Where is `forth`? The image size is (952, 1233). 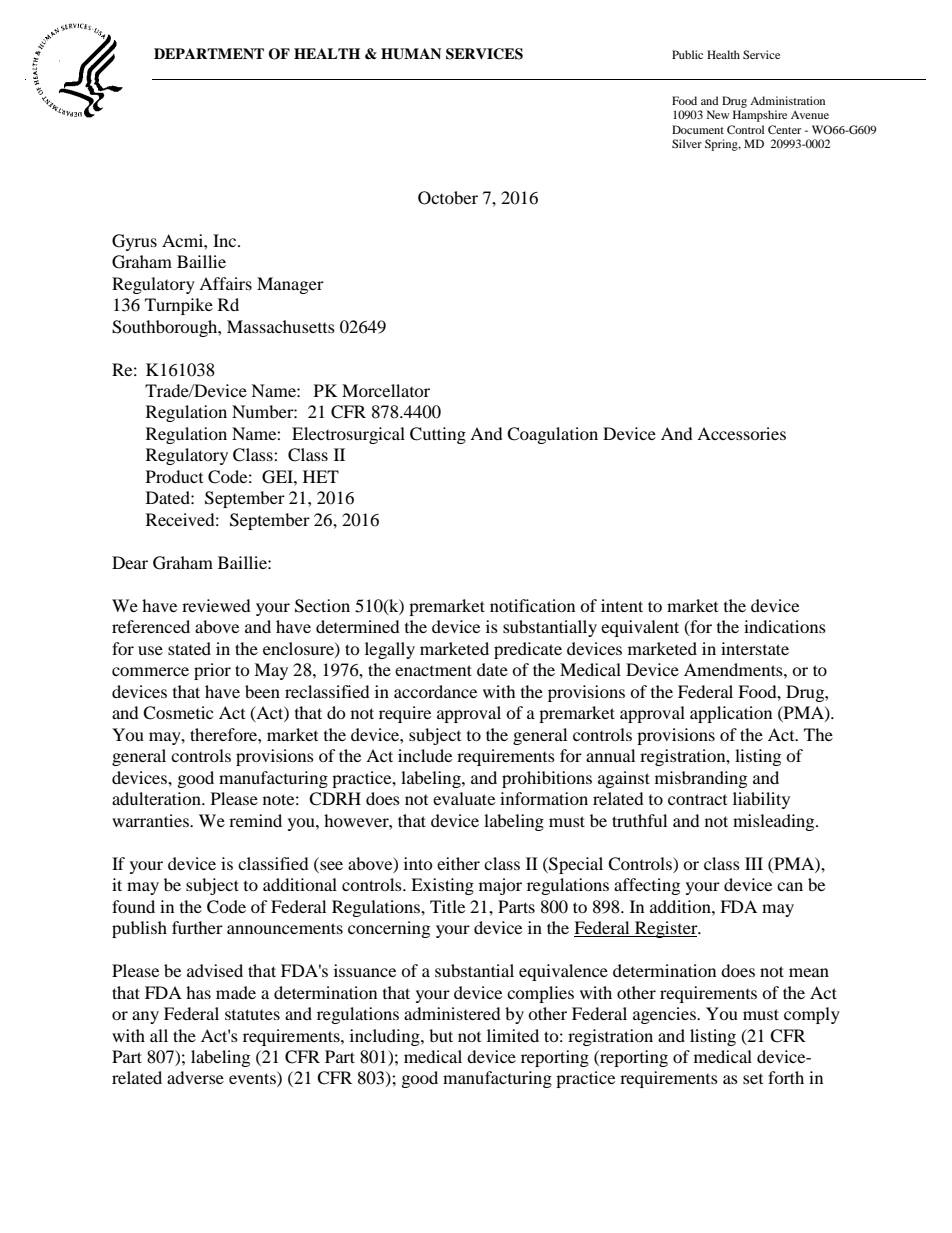 forth is located at coordinates (786, 1077).
